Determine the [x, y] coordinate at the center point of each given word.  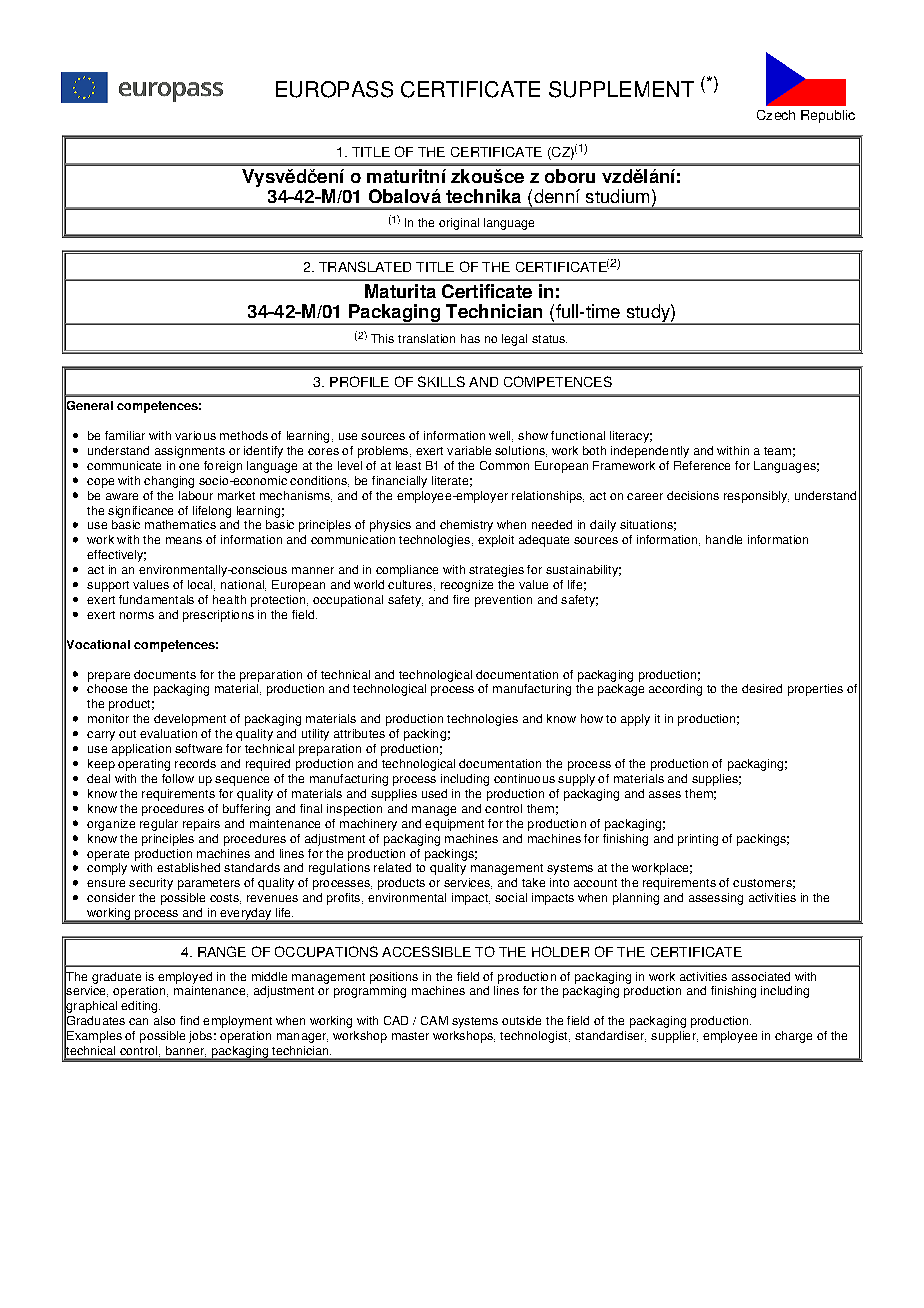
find [189, 1020]
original [459, 224]
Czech [776, 115]
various [195, 435]
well [501, 436]
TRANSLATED [365, 266]
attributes [359, 733]
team [777, 451]
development [190, 720]
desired [762, 688]
